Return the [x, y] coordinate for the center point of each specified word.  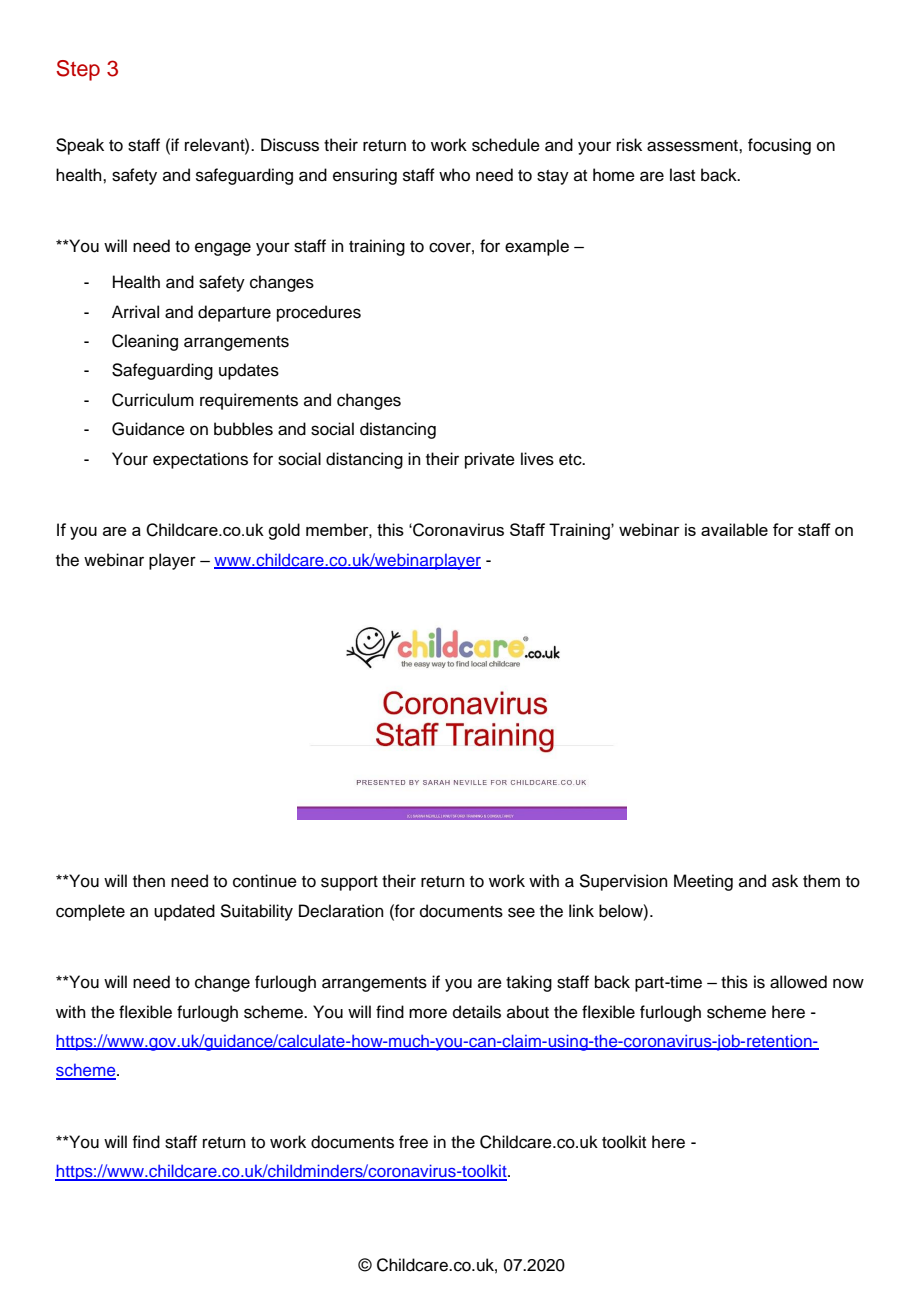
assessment [693, 146]
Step [78, 70]
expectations [200, 460]
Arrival [135, 312]
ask [785, 881]
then [149, 881]
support [349, 883]
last [682, 175]
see [521, 912]
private [490, 460]
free [413, 1142]
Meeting [703, 882]
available [734, 529]
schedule [506, 145]
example [537, 247]
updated [184, 912]
